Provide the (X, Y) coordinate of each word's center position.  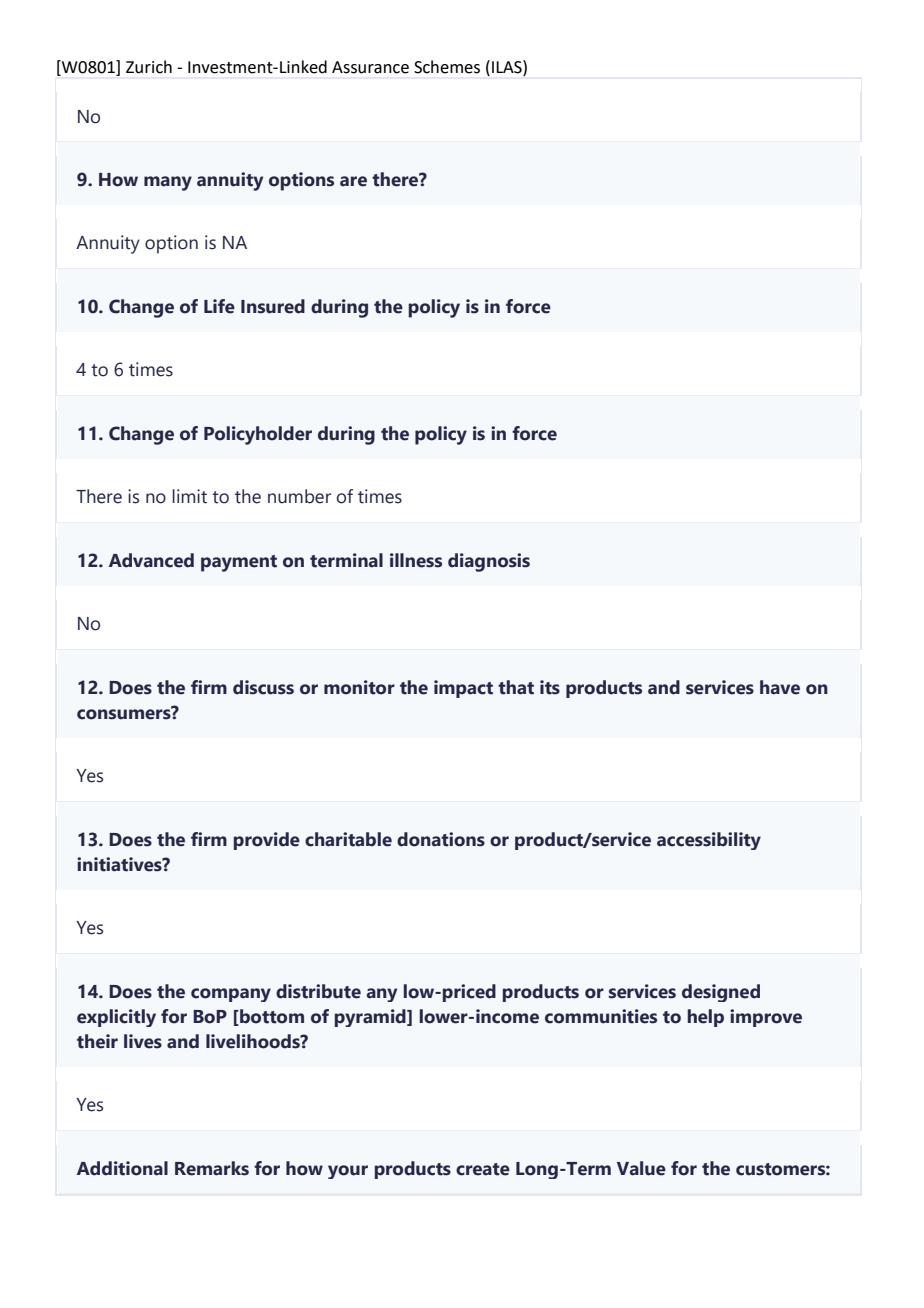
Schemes (447, 67)
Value (641, 1168)
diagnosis (489, 562)
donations (441, 839)
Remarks (212, 1168)
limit (189, 496)
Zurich (149, 67)
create (483, 1169)
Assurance (370, 67)
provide (266, 841)
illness (416, 560)
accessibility (709, 841)
